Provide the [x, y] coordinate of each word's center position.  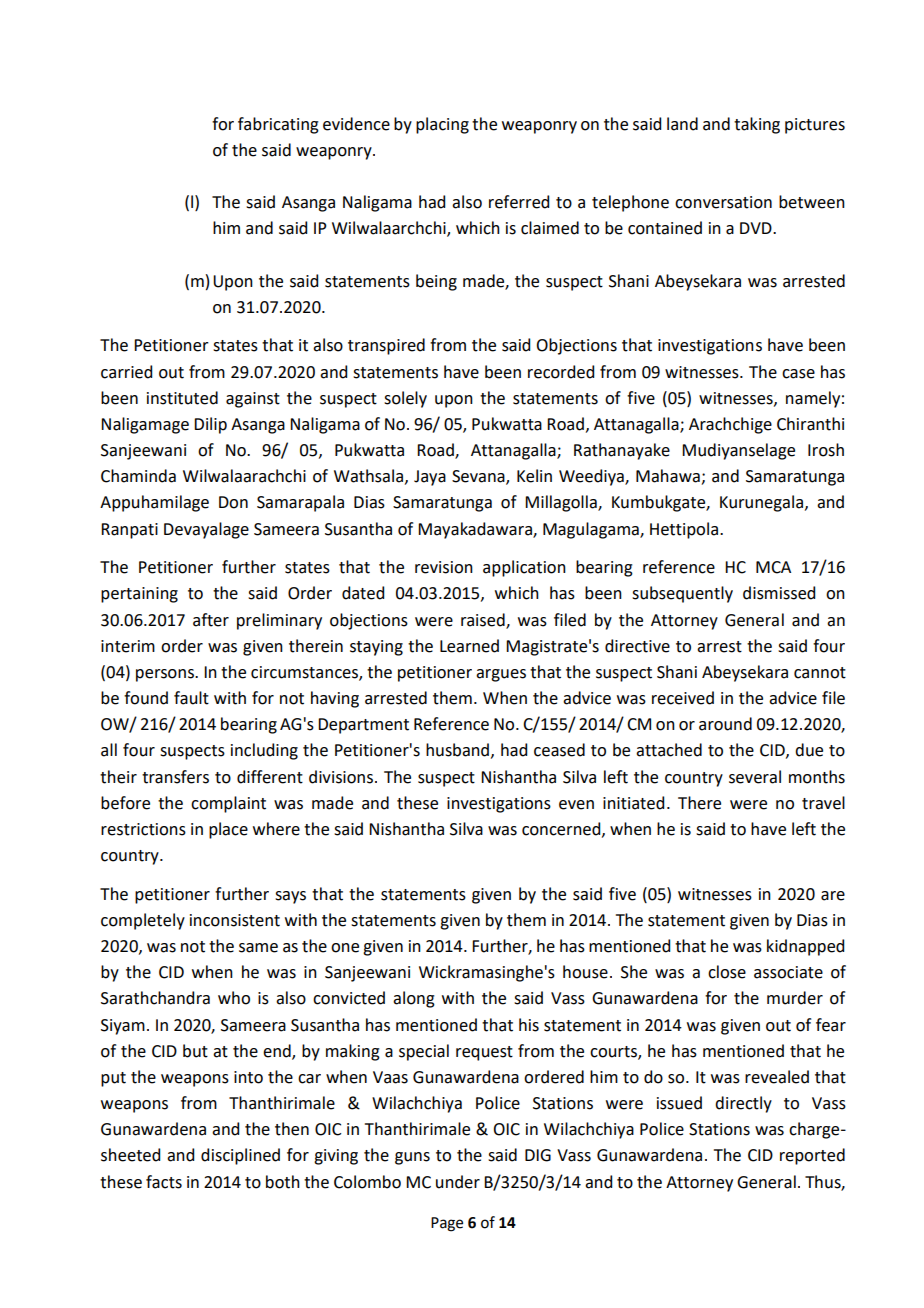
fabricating [278, 125]
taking [757, 125]
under [458, 1182]
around [725, 724]
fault [191, 698]
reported [812, 1156]
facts [164, 1182]
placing [442, 125]
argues [501, 675]
